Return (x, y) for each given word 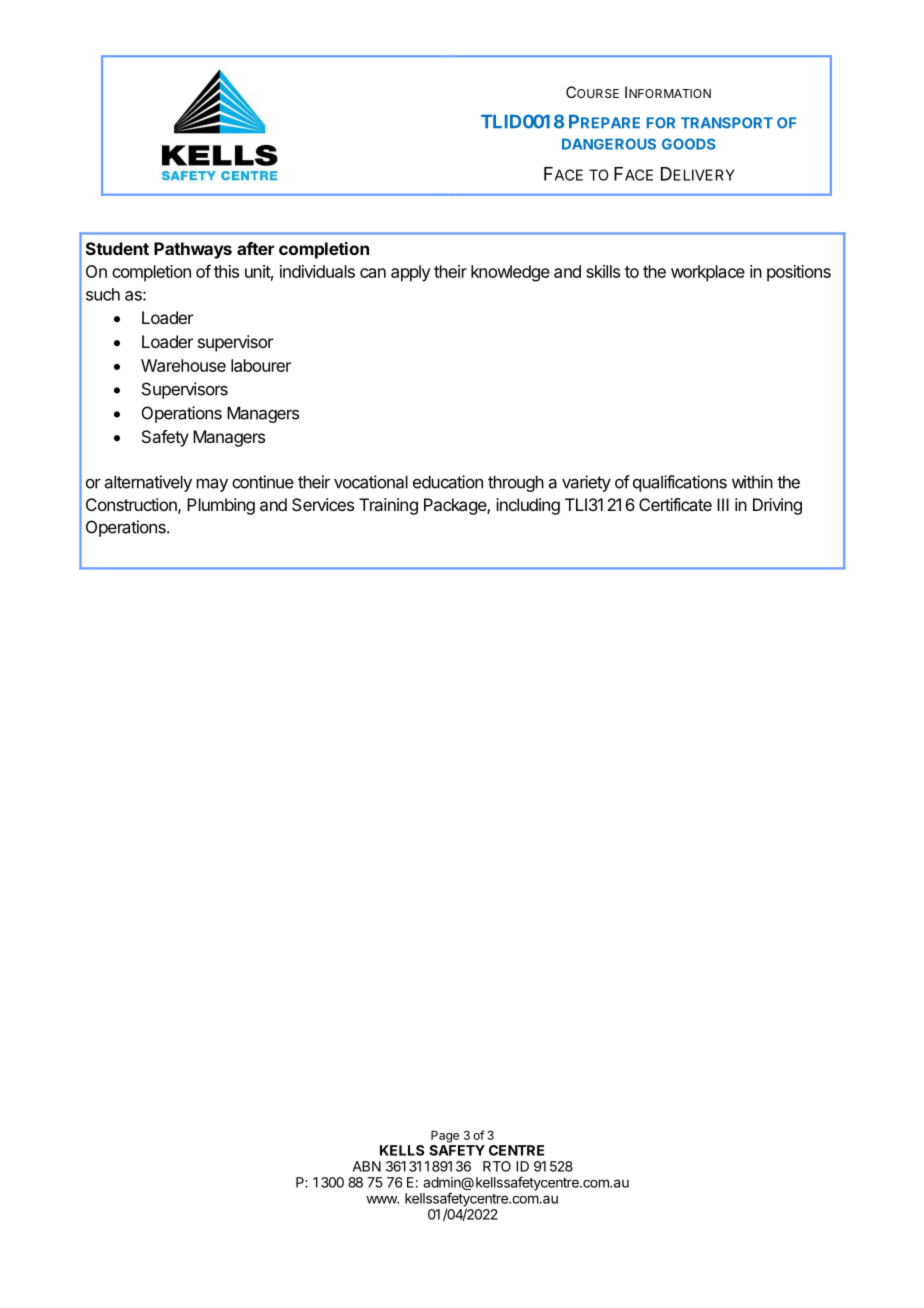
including (528, 506)
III (723, 504)
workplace (708, 273)
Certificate (675, 504)
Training (388, 506)
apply (411, 273)
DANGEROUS (609, 144)
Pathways (193, 250)
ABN (367, 1166)
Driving (777, 506)
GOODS (689, 144)
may (212, 485)
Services (323, 504)
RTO (497, 1166)
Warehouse (183, 365)
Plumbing (221, 506)
